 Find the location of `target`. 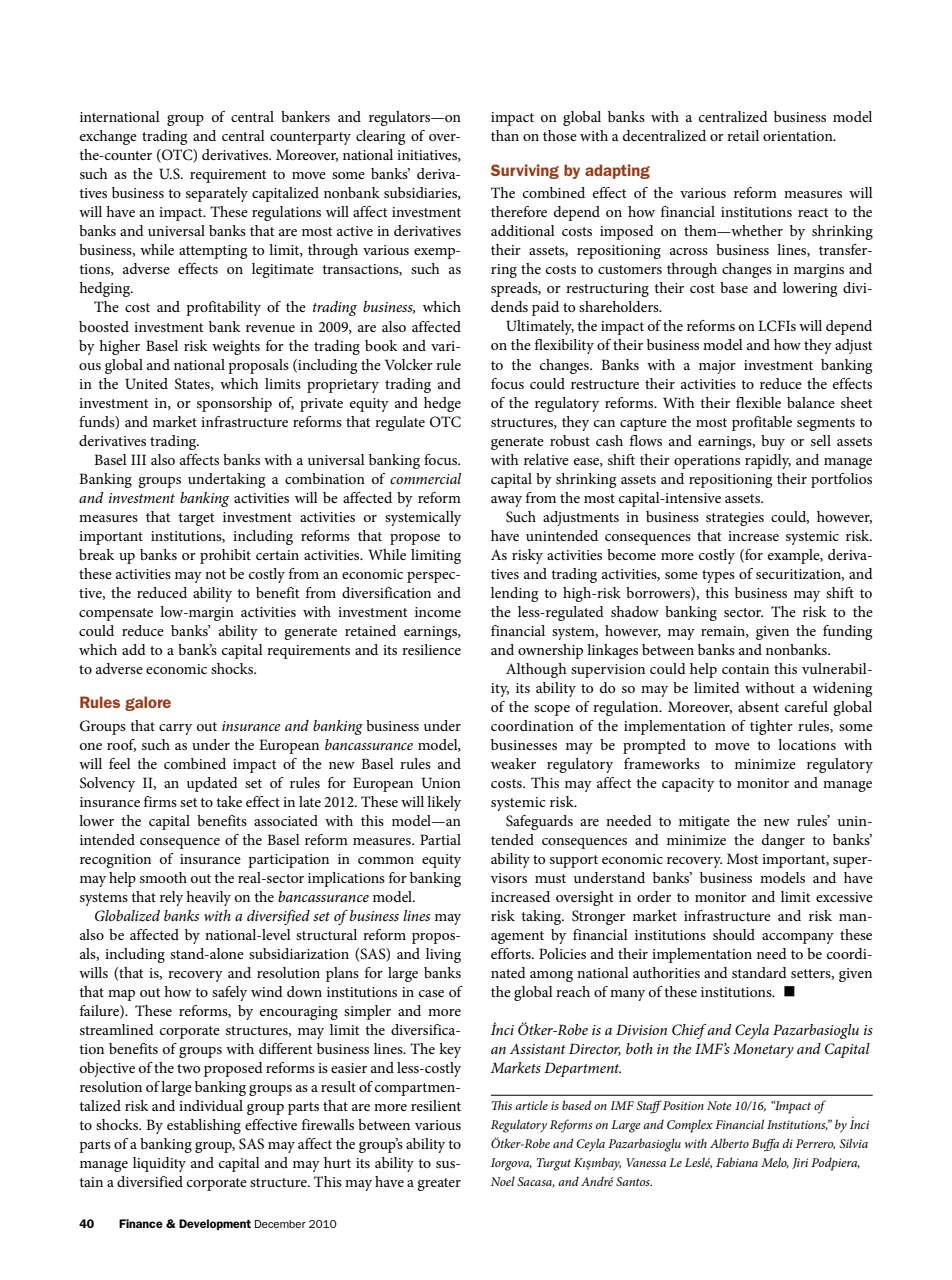

target is located at coordinates (196, 519).
